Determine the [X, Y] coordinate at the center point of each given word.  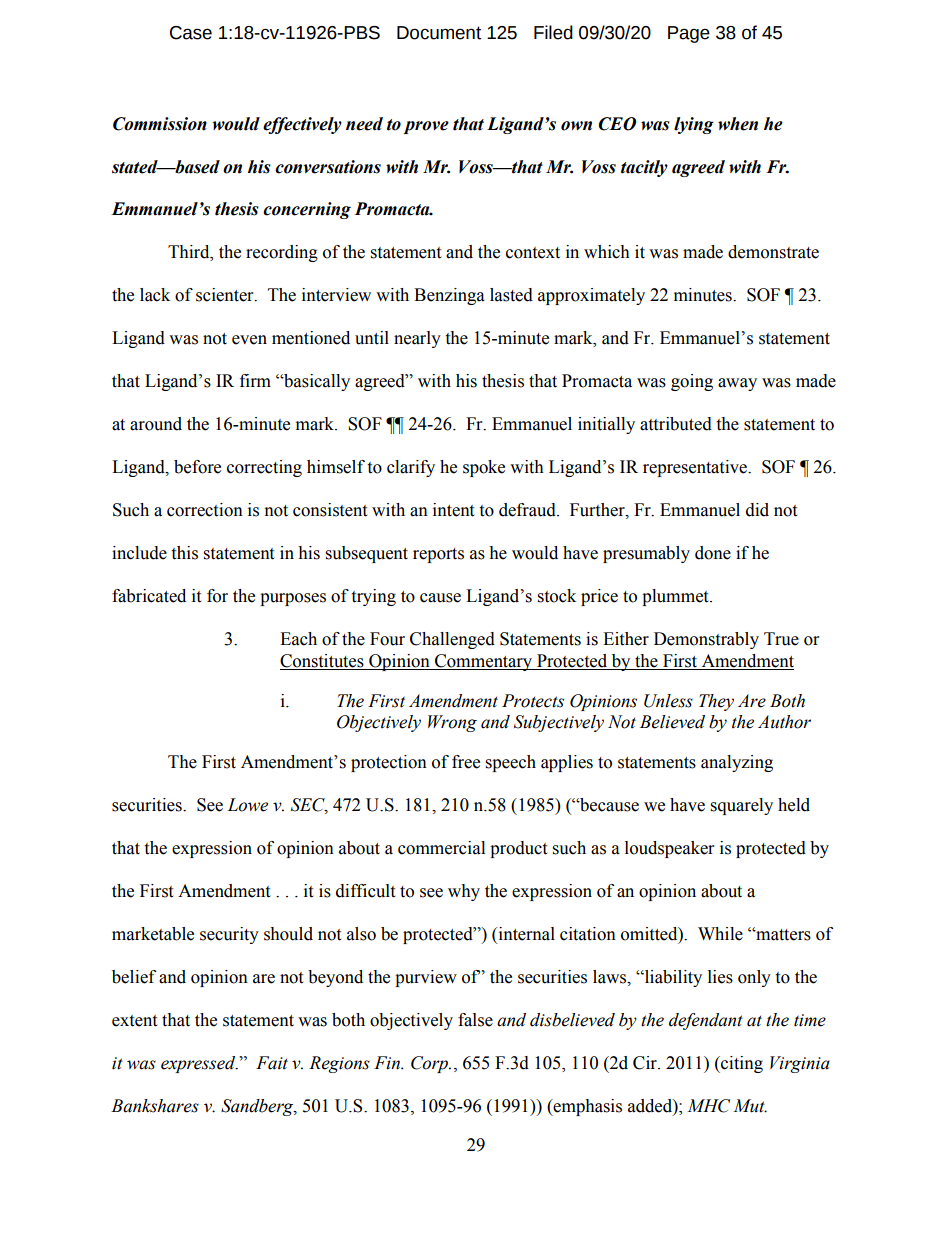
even [249, 340]
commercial [441, 848]
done [713, 553]
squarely [742, 806]
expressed [199, 1064]
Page [689, 34]
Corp [430, 1064]
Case [191, 33]
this [184, 553]
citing [741, 1064]
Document [439, 33]
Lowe [247, 805]
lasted [511, 295]
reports [438, 555]
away [737, 384]
